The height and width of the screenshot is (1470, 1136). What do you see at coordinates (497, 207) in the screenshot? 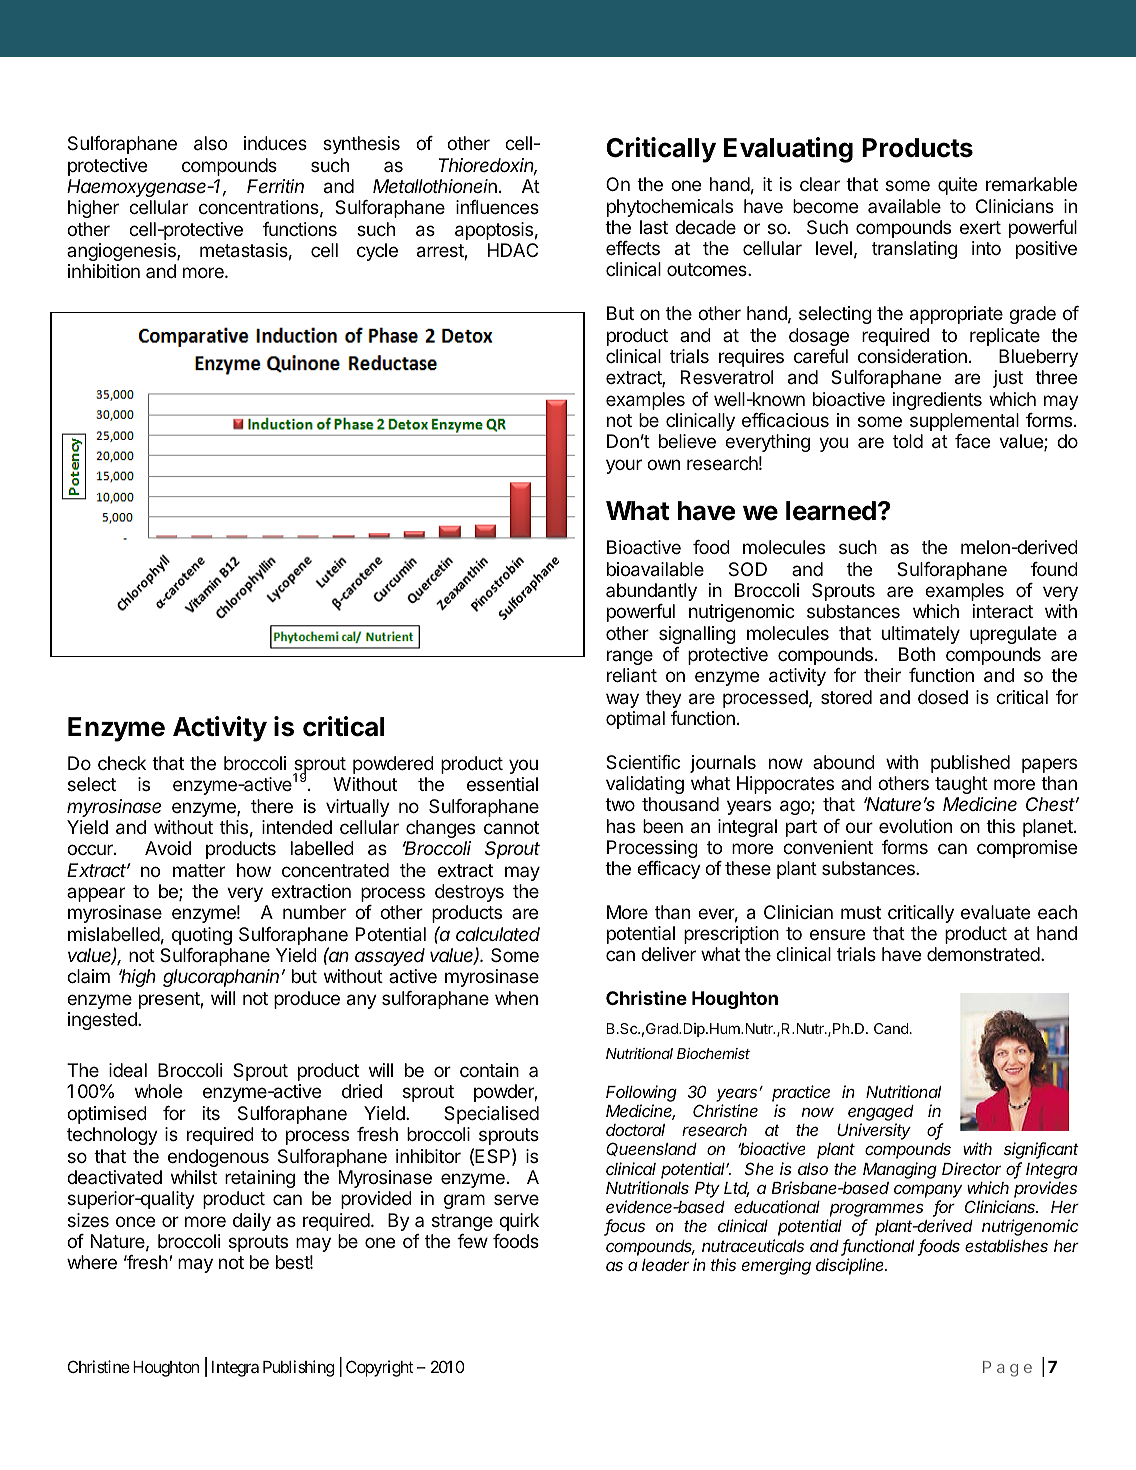
I see `influences` at bounding box center [497, 207].
